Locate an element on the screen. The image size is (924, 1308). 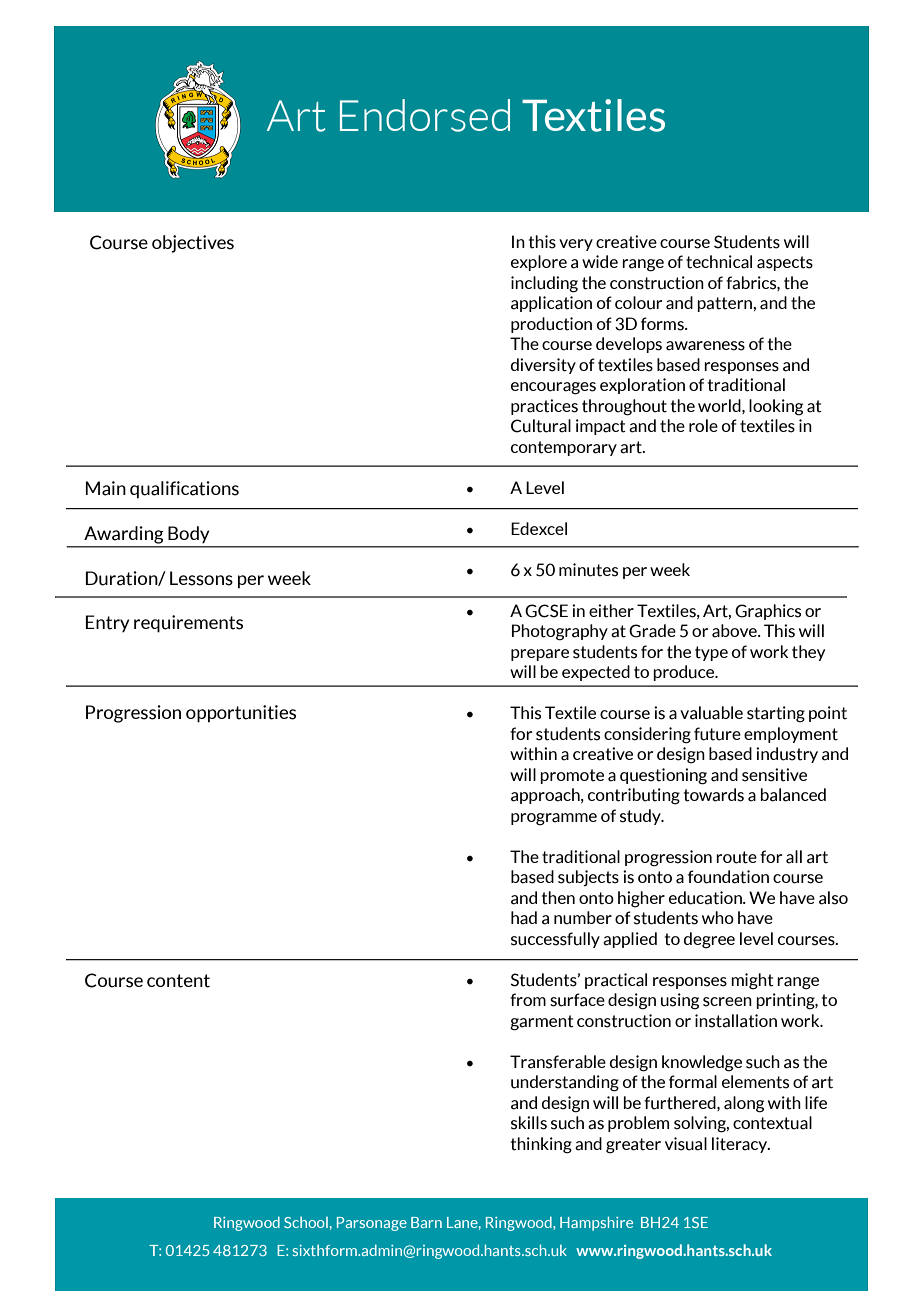
School is located at coordinates (306, 1222).
